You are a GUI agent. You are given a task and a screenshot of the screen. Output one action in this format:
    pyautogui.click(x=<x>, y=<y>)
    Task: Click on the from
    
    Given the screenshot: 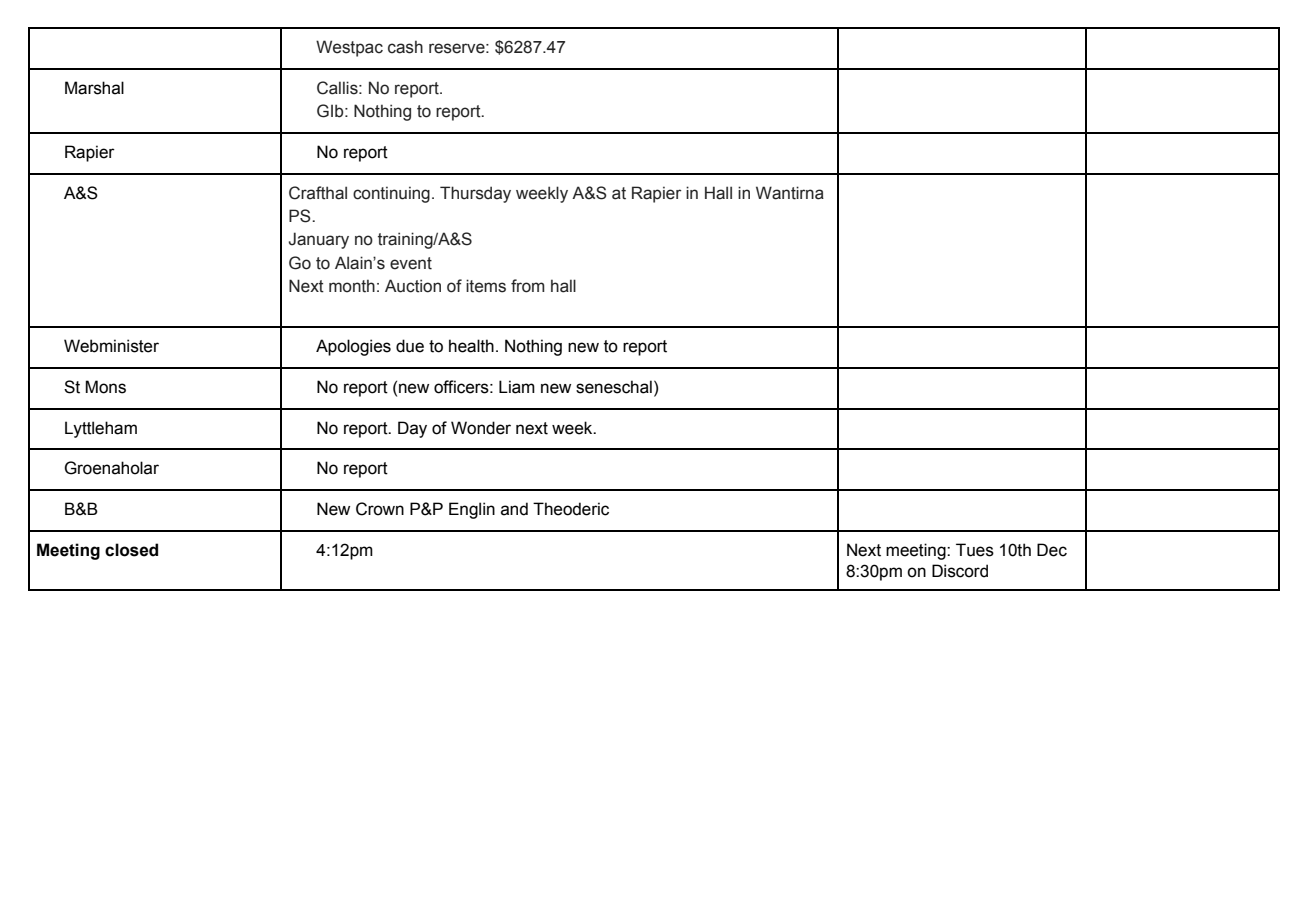 What is the action you would take?
    pyautogui.click(x=528, y=286)
